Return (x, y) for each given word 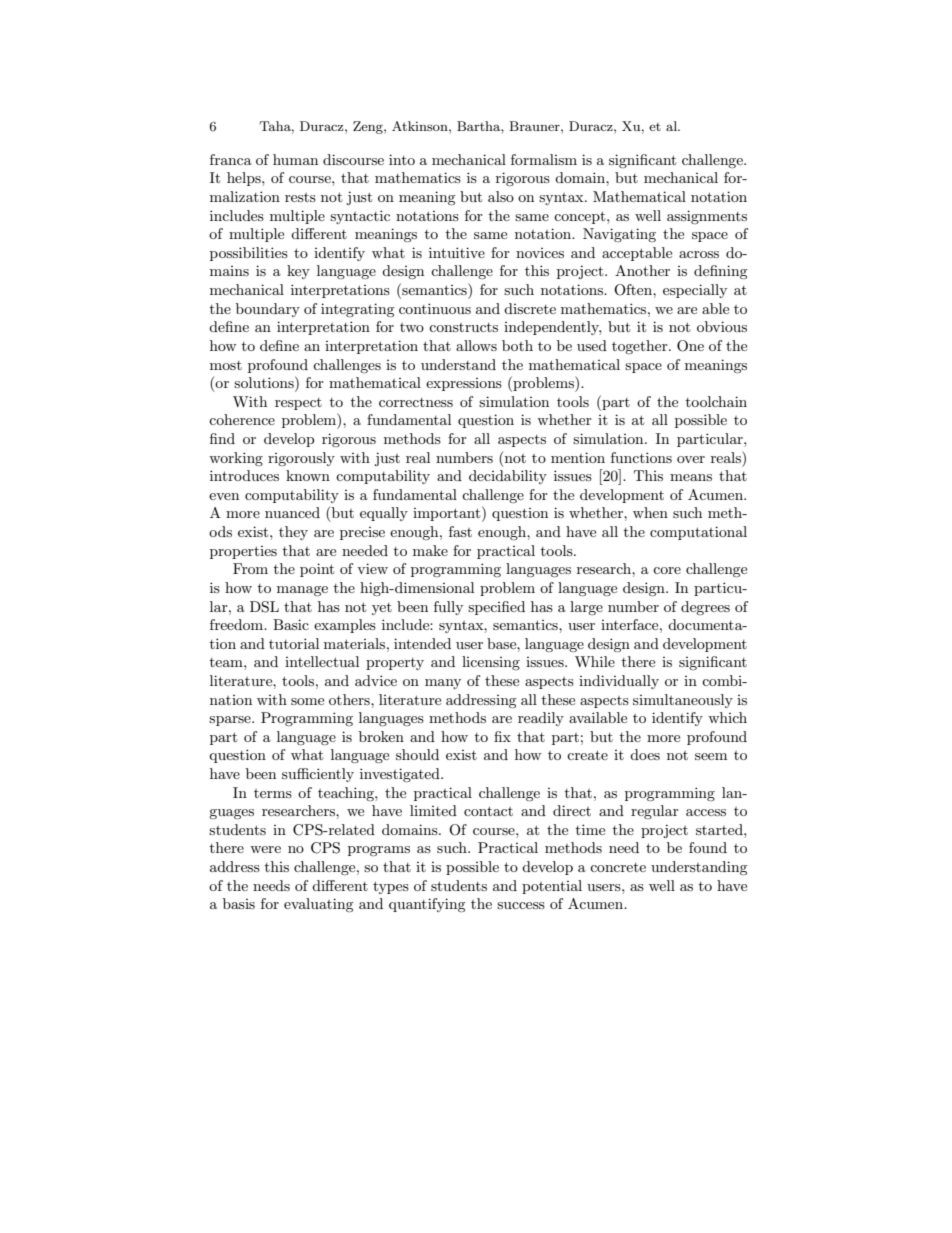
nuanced (292, 512)
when (650, 512)
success (521, 905)
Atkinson (421, 126)
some (307, 701)
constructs (463, 327)
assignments (707, 217)
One (690, 346)
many (443, 684)
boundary (268, 310)
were (265, 849)
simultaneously (683, 701)
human (295, 159)
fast (460, 531)
